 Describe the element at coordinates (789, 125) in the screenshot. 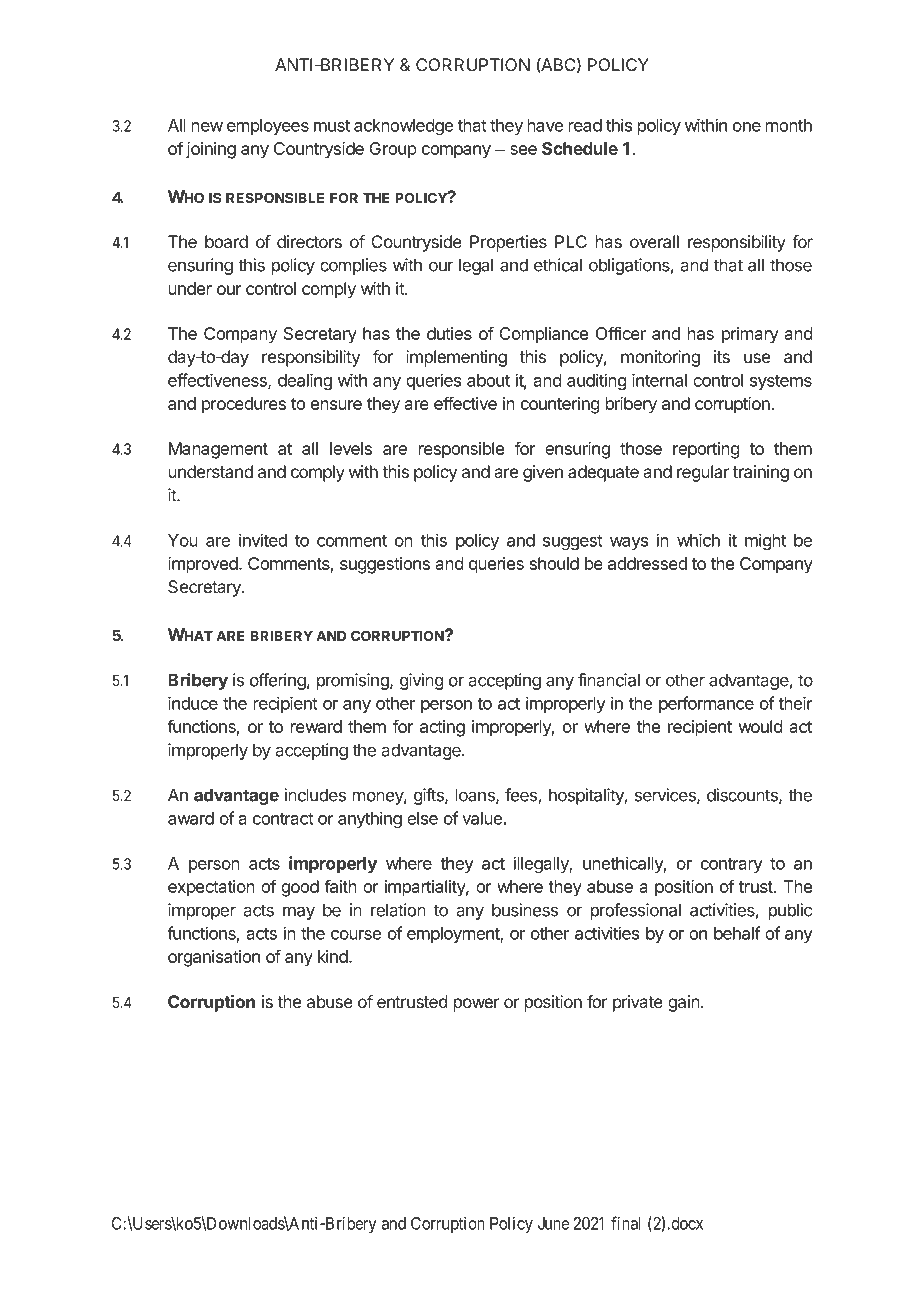

I see `month` at that location.
